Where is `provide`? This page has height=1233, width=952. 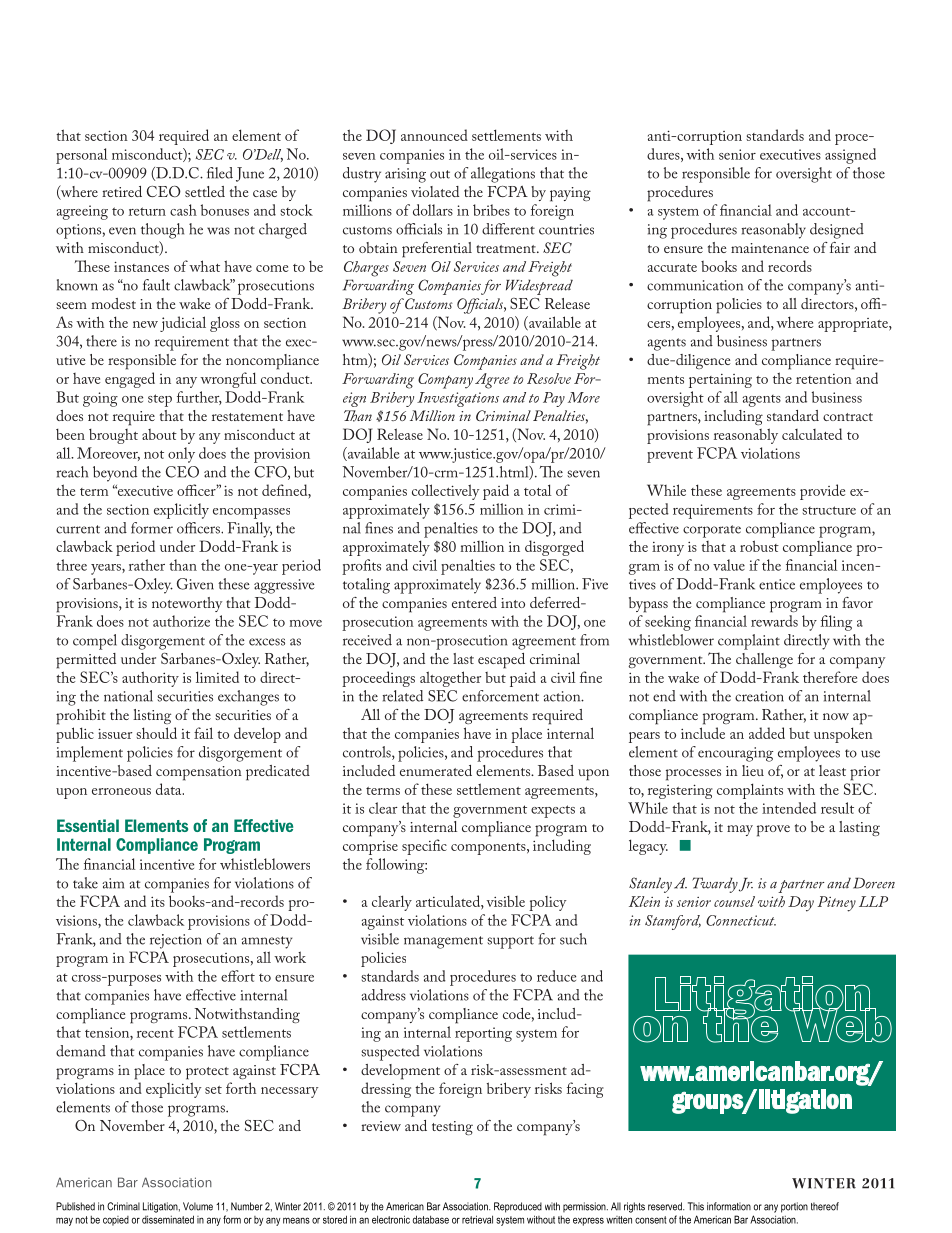
provide is located at coordinates (822, 492).
